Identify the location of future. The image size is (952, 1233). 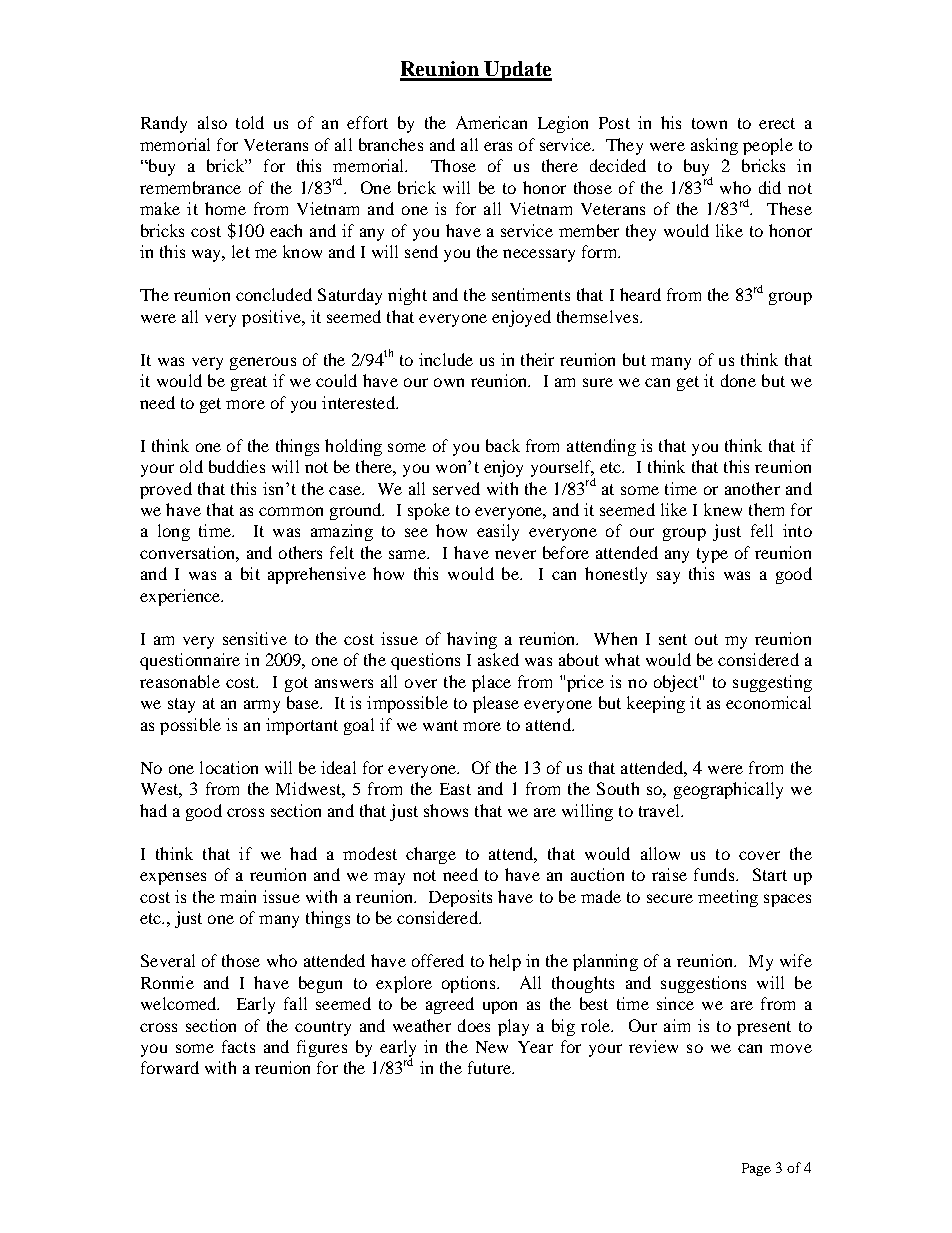
(490, 1067).
